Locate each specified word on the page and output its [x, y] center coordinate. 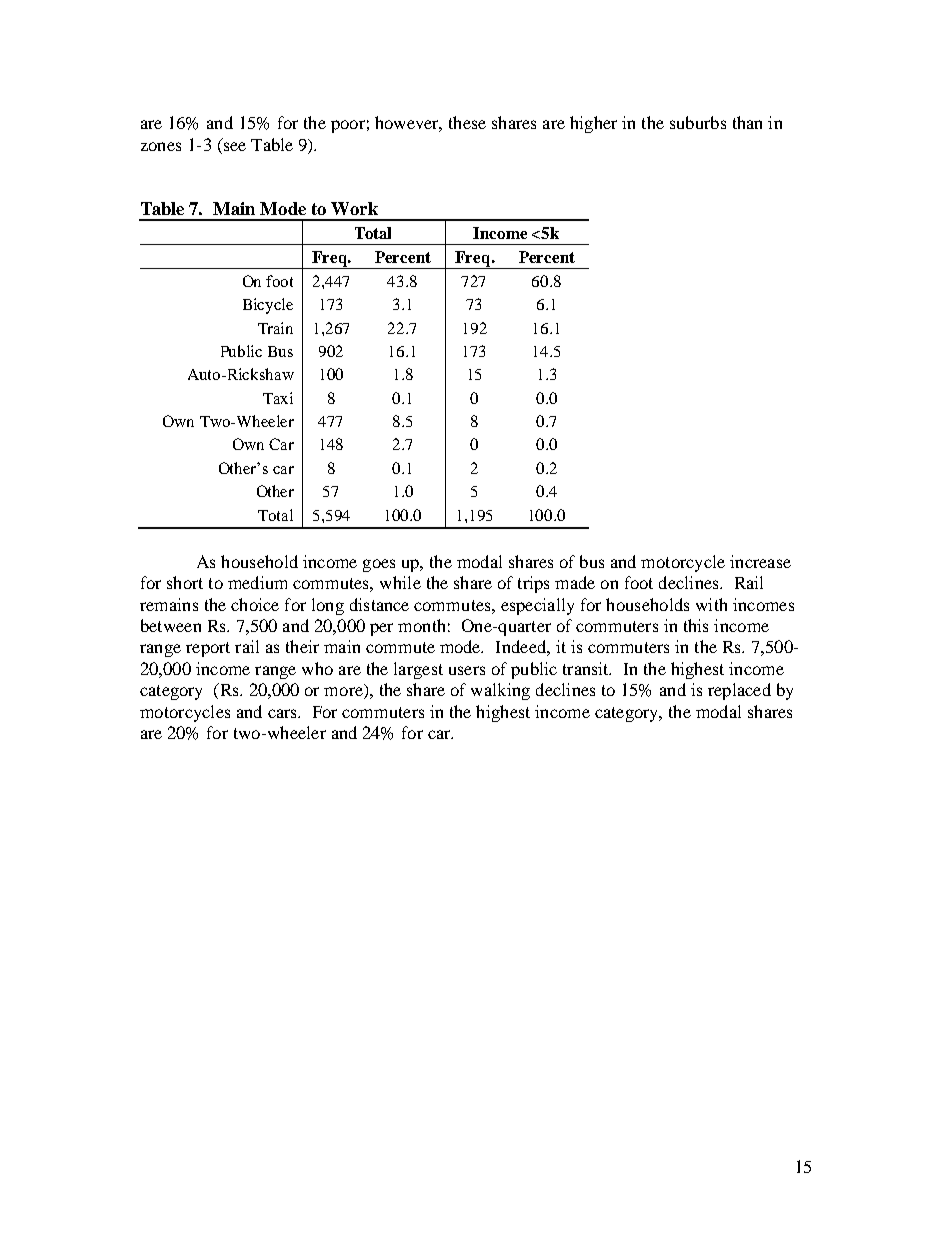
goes [379, 565]
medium [257, 582]
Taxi [278, 398]
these [467, 122]
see [235, 146]
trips [533, 584]
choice [255, 604]
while [400, 582]
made [575, 582]
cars [283, 713]
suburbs [698, 122]
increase [760, 561]
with [711, 604]
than [747, 122]
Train [275, 328]
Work [354, 208]
